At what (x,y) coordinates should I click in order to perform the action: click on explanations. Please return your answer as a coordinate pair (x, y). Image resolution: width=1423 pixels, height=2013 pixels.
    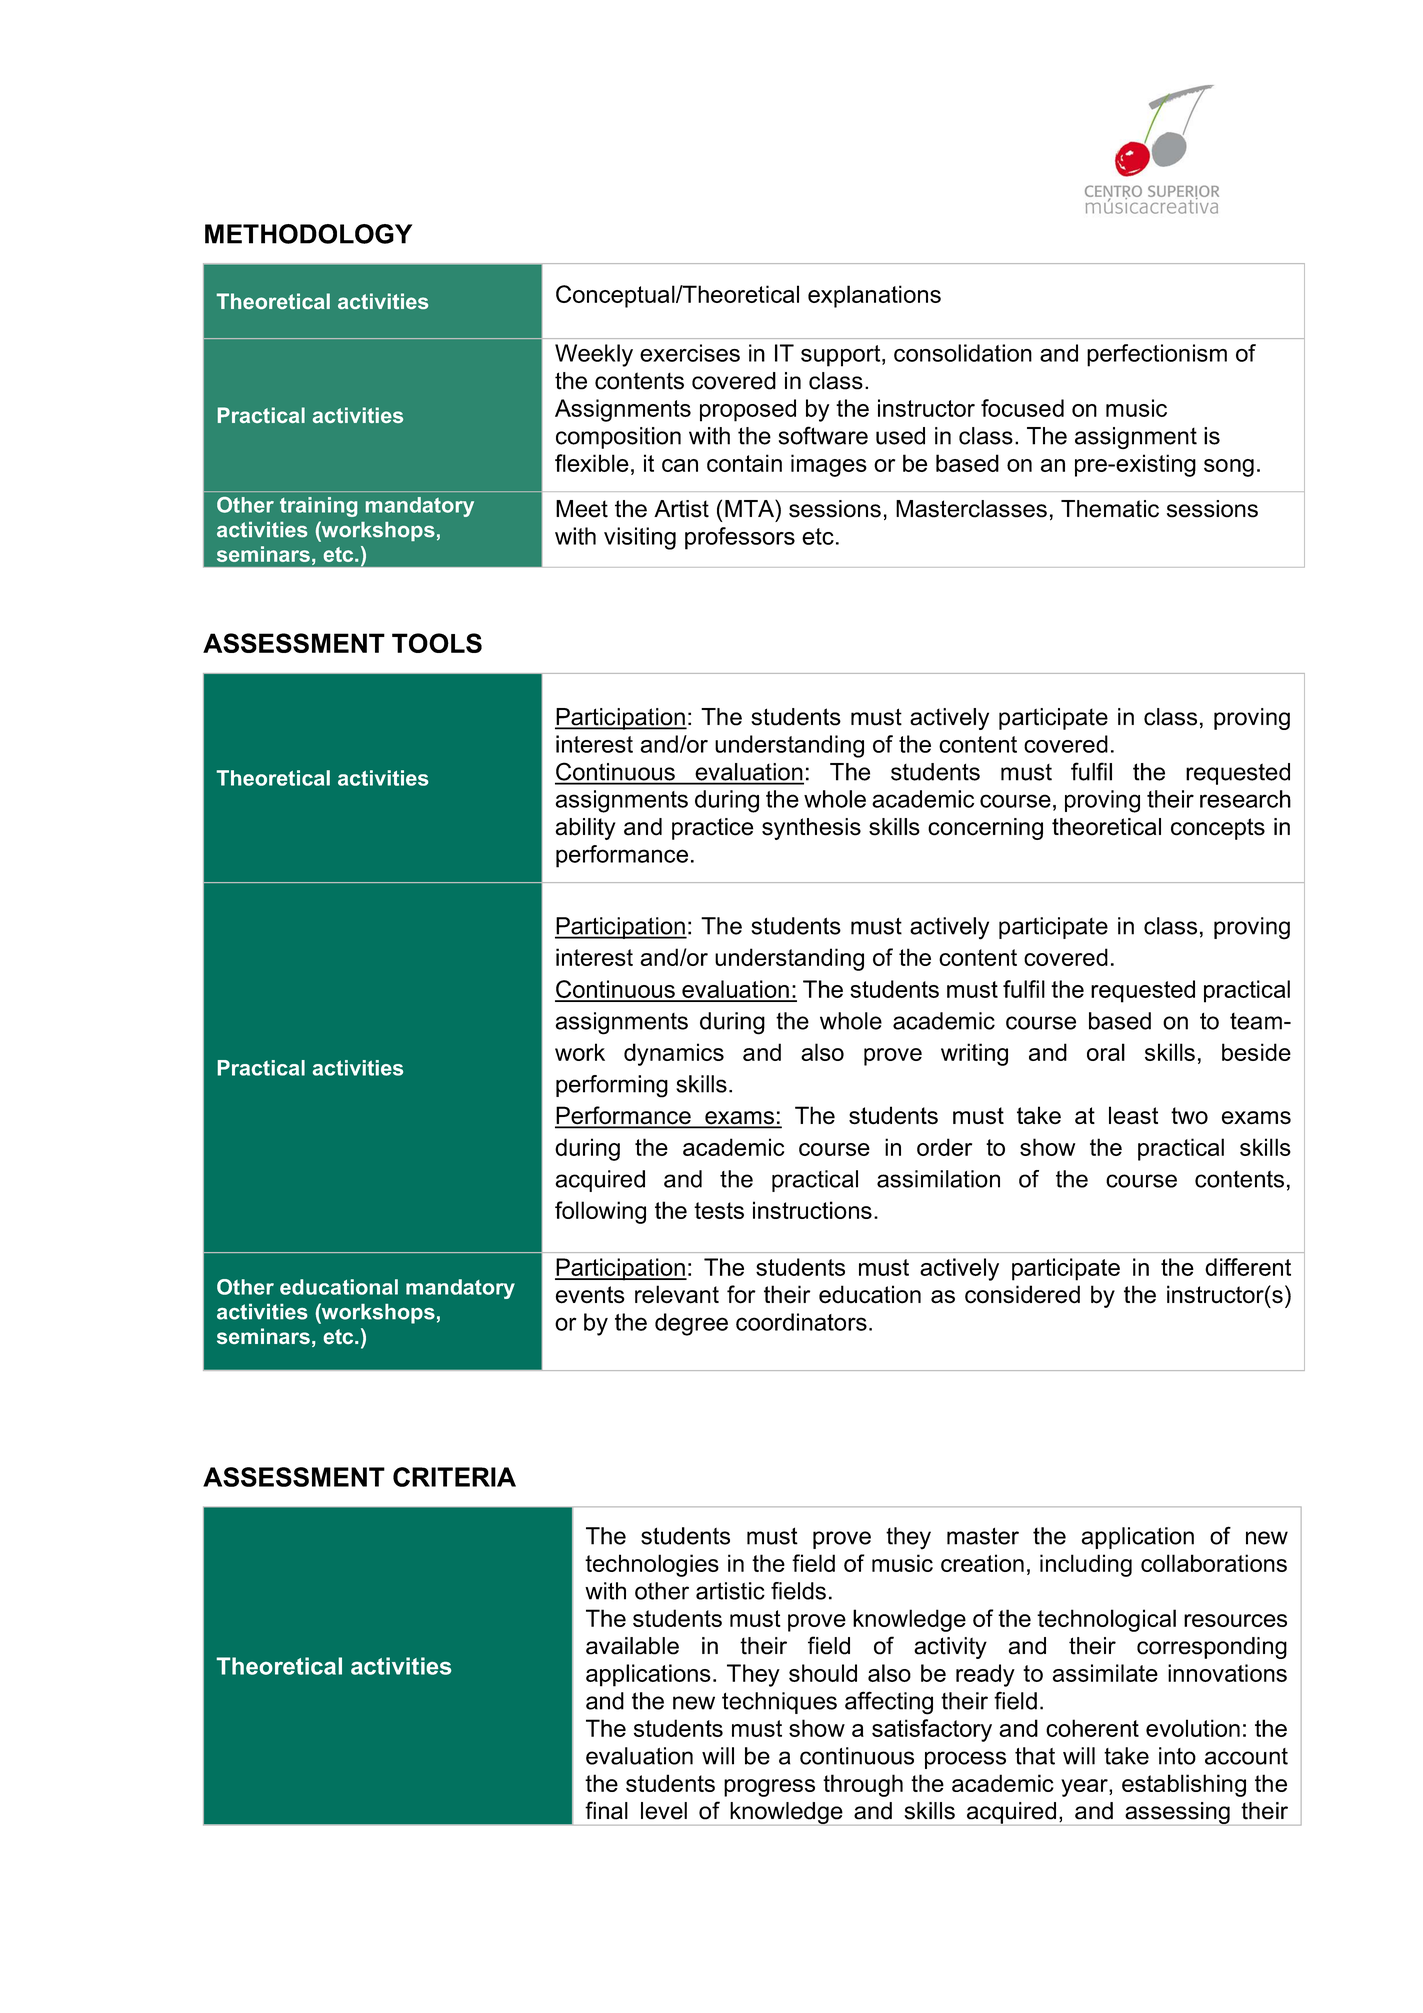
    Looking at the image, I should click on (874, 296).
